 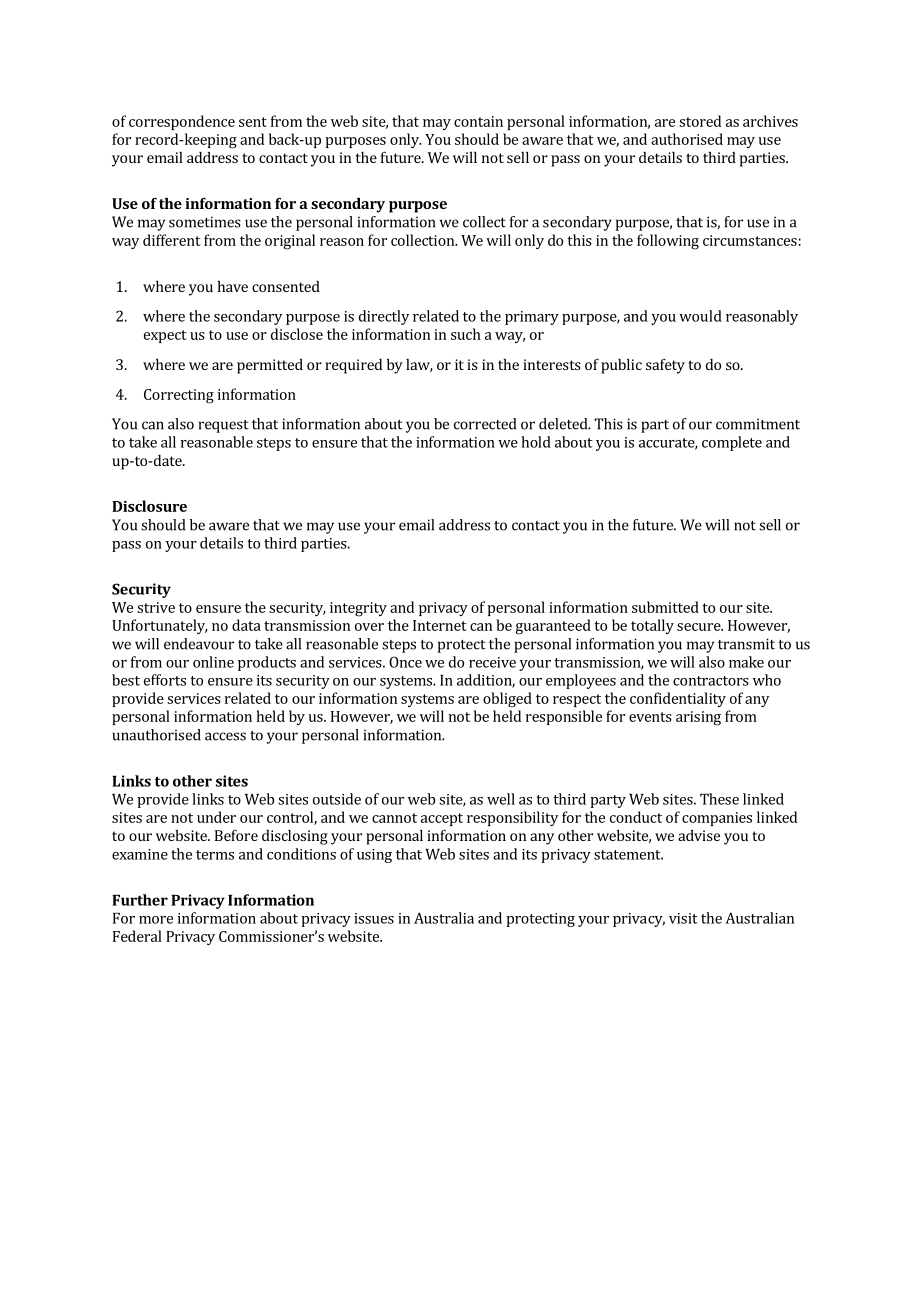 I want to click on Internet, so click(x=440, y=625).
